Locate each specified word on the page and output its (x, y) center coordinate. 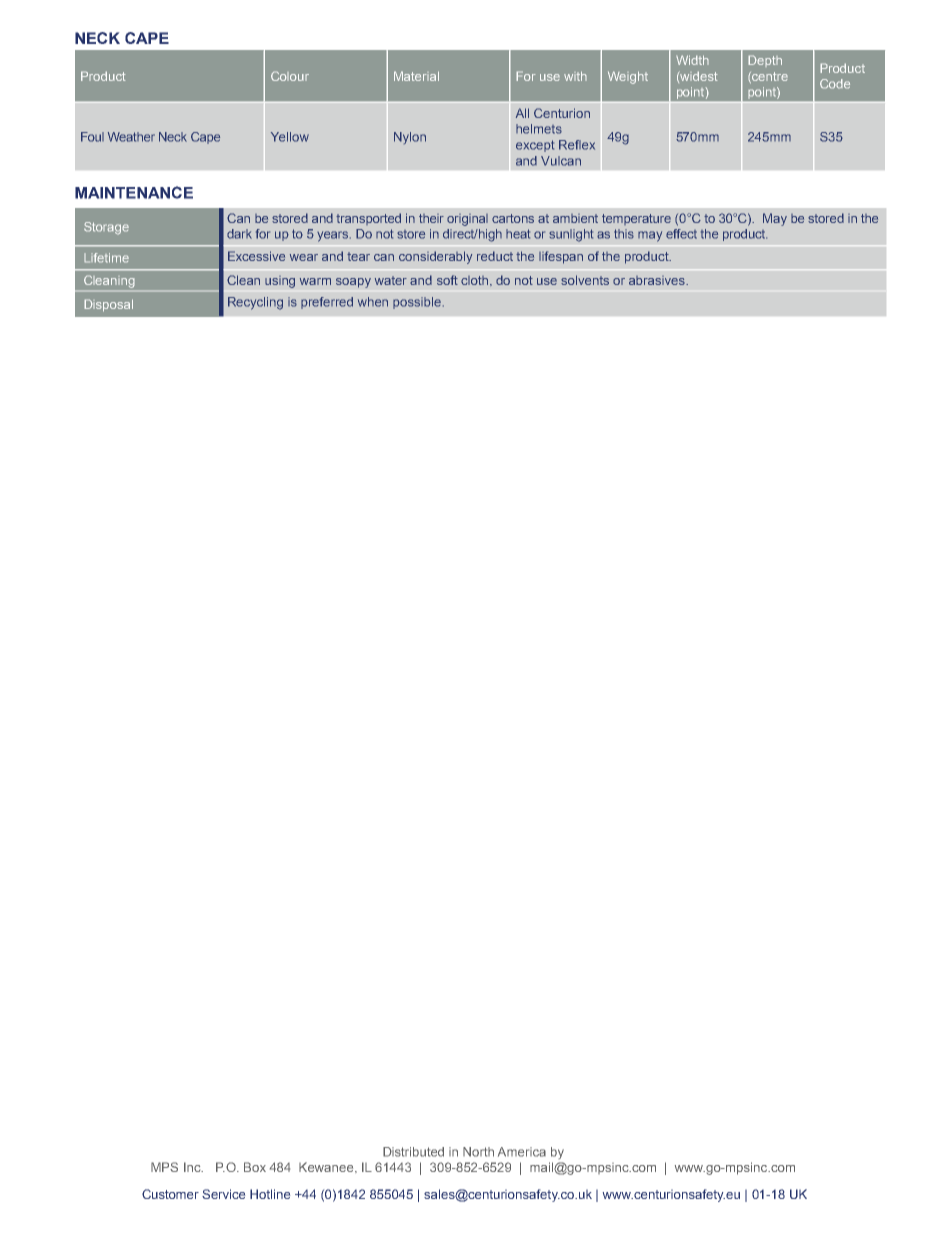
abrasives (658, 280)
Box (255, 1167)
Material (416, 76)
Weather (131, 137)
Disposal (108, 305)
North (478, 1152)
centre (769, 77)
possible (417, 303)
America (522, 1152)
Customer (170, 1194)
